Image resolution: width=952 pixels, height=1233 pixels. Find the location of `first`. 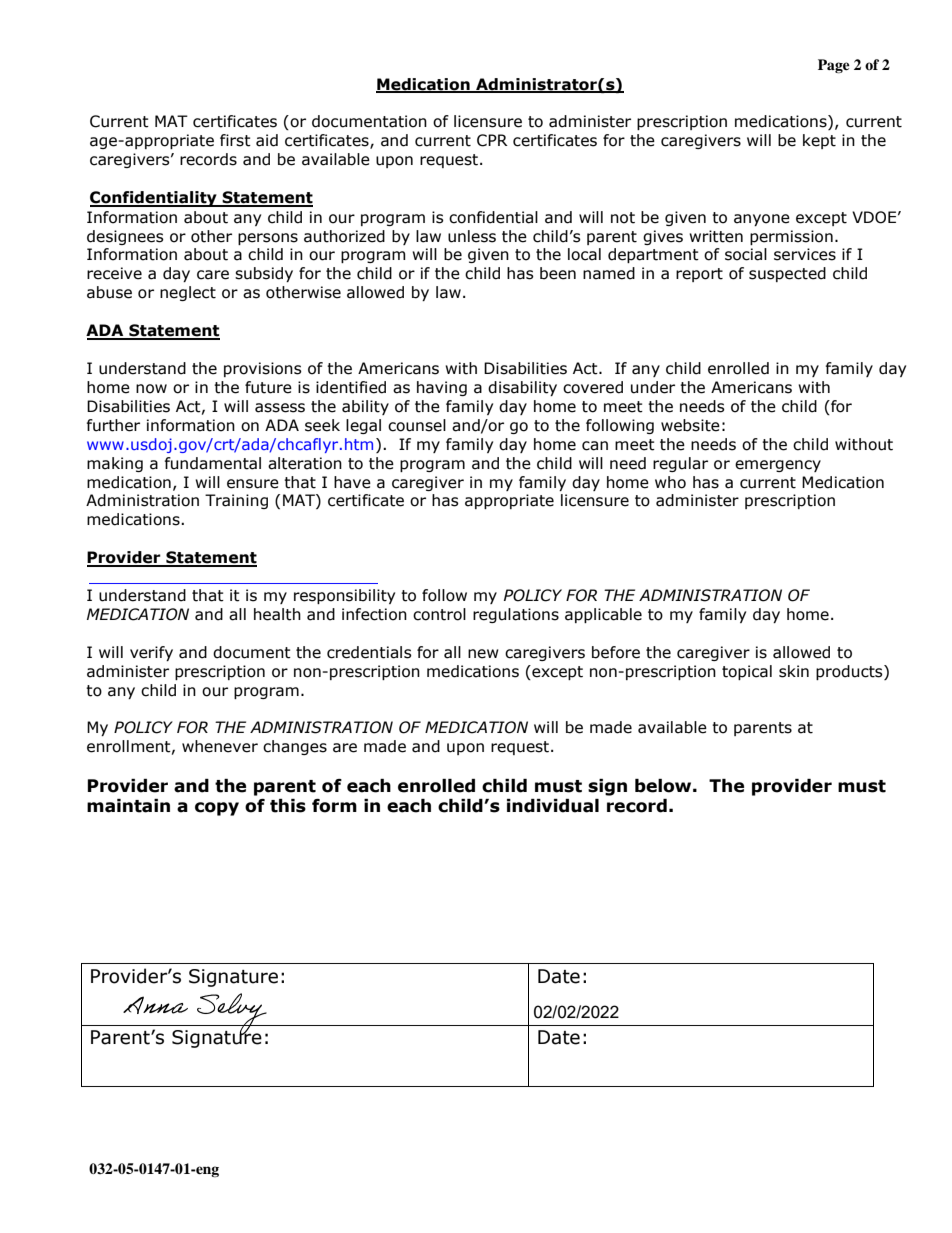

first is located at coordinates (235, 140).
